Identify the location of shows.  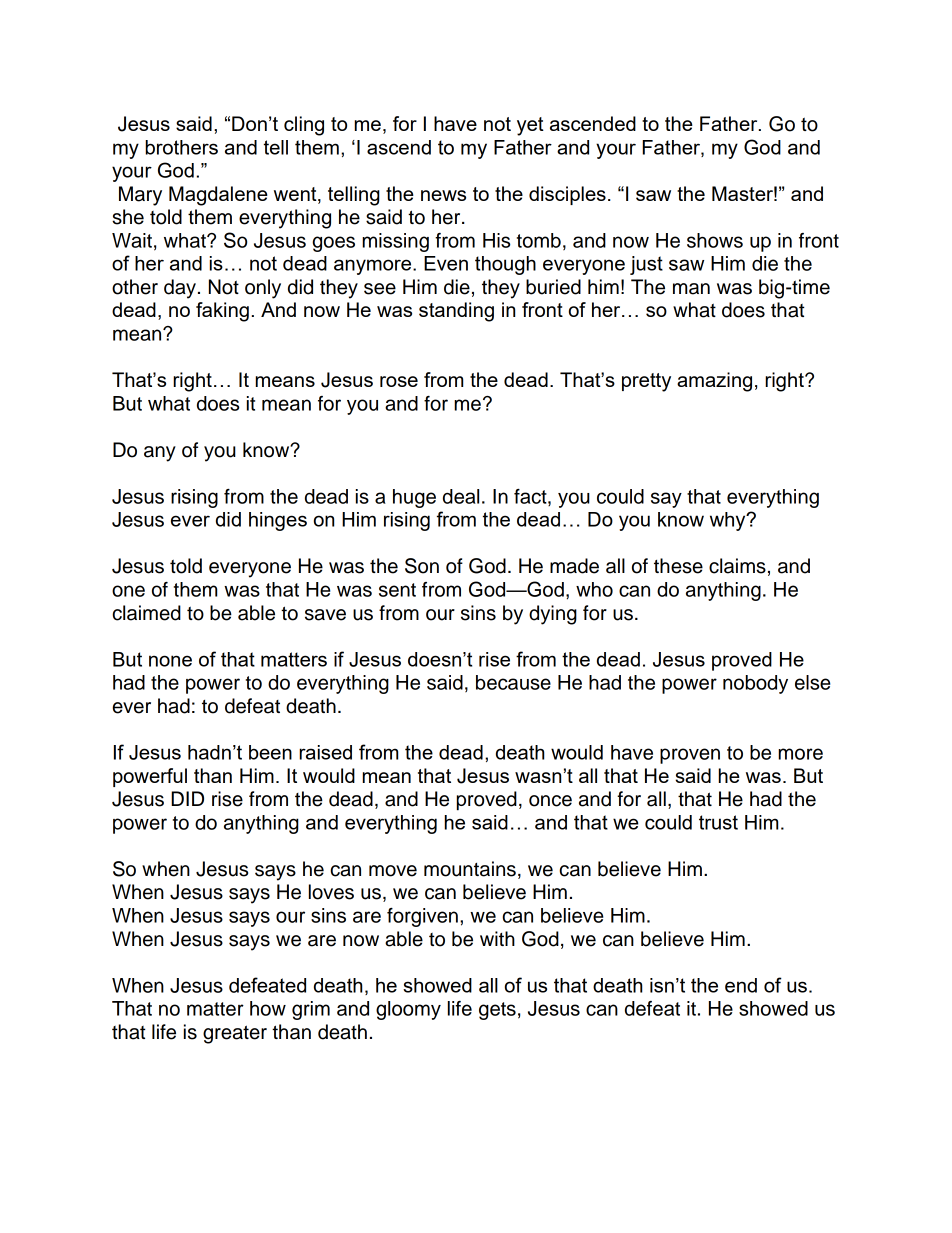
(715, 240).
